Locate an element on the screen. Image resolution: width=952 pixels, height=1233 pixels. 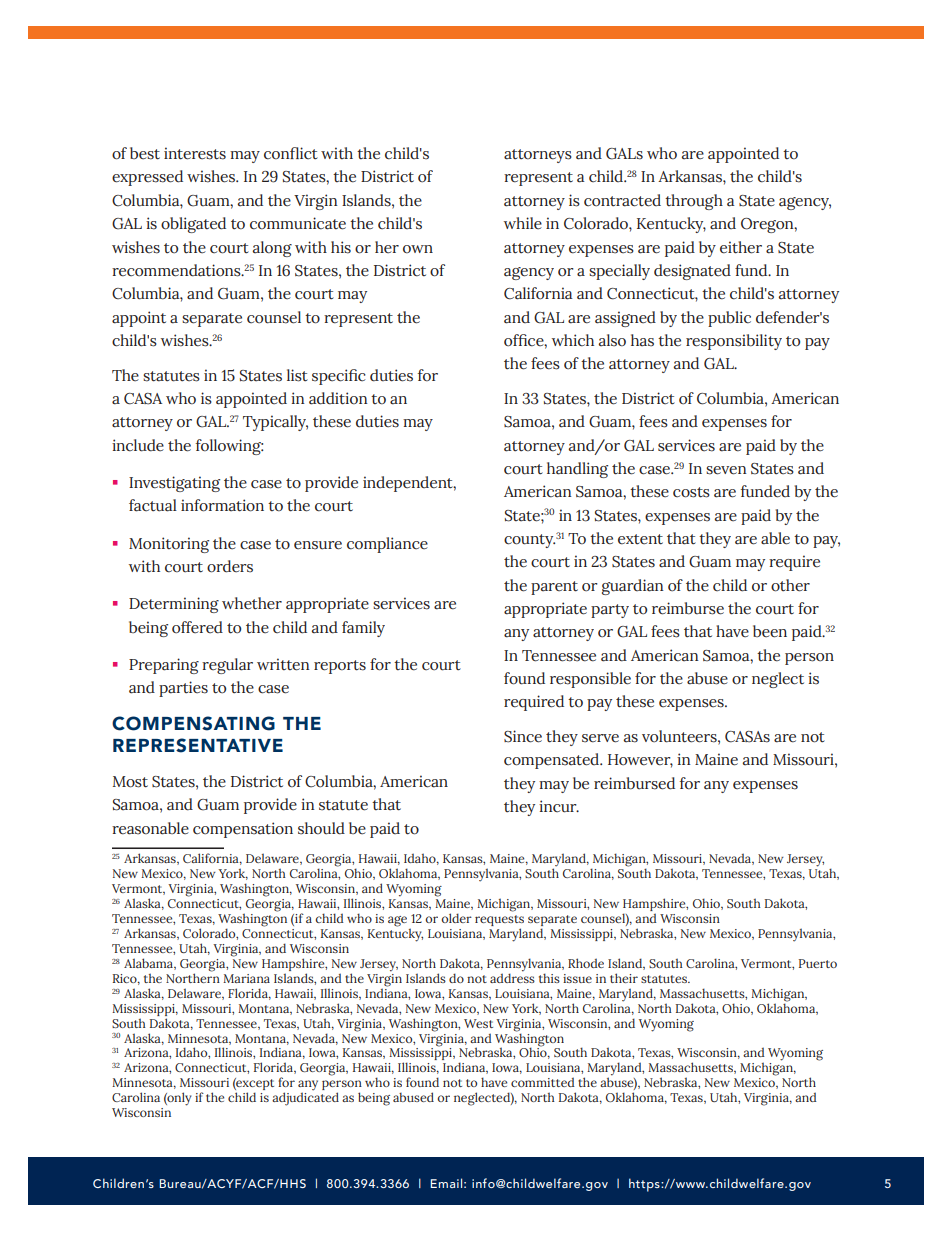
been is located at coordinates (770, 631).
